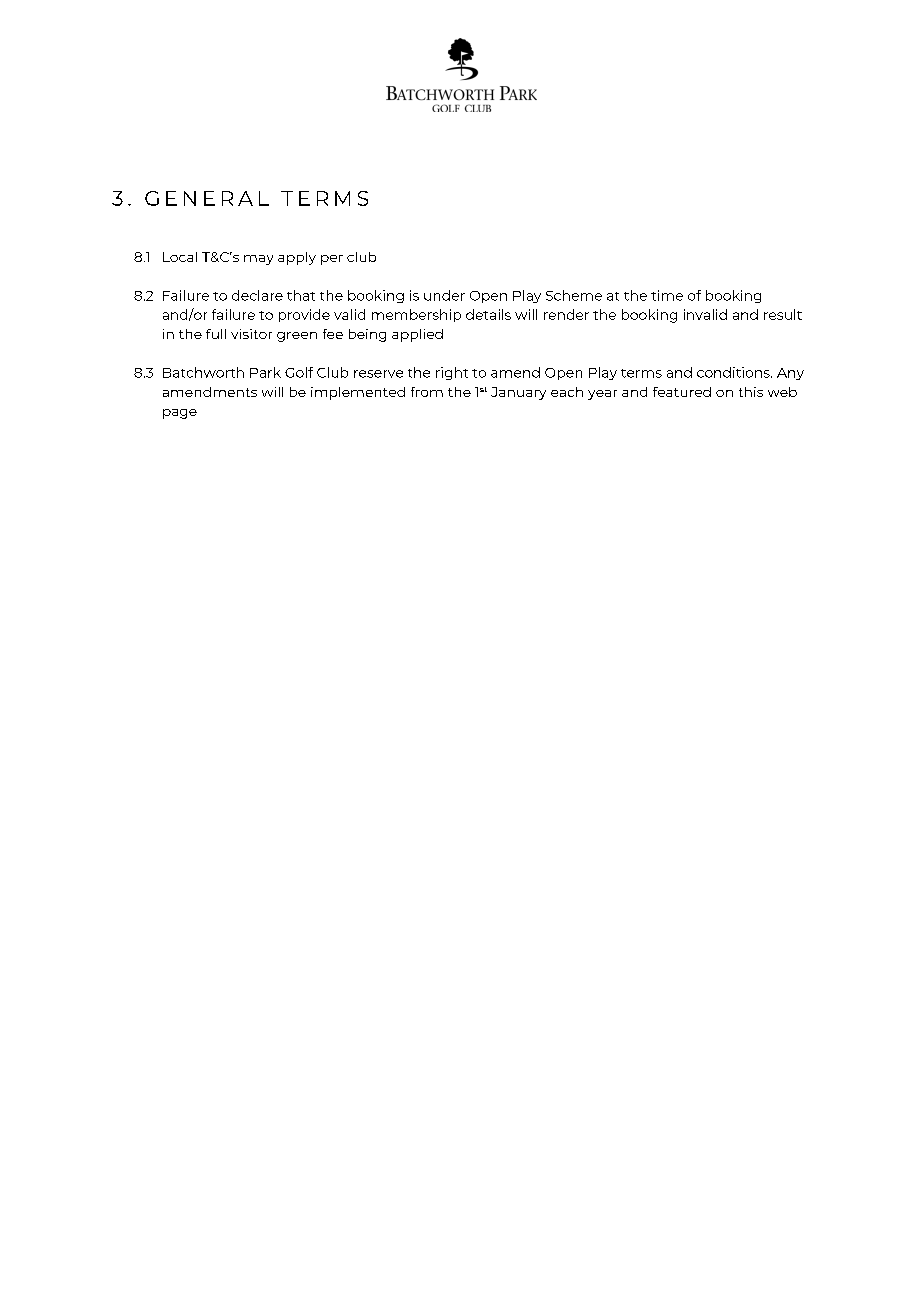 The width and height of the screenshot is (924, 1308). What do you see at coordinates (332, 260) in the screenshot?
I see `per` at bounding box center [332, 260].
